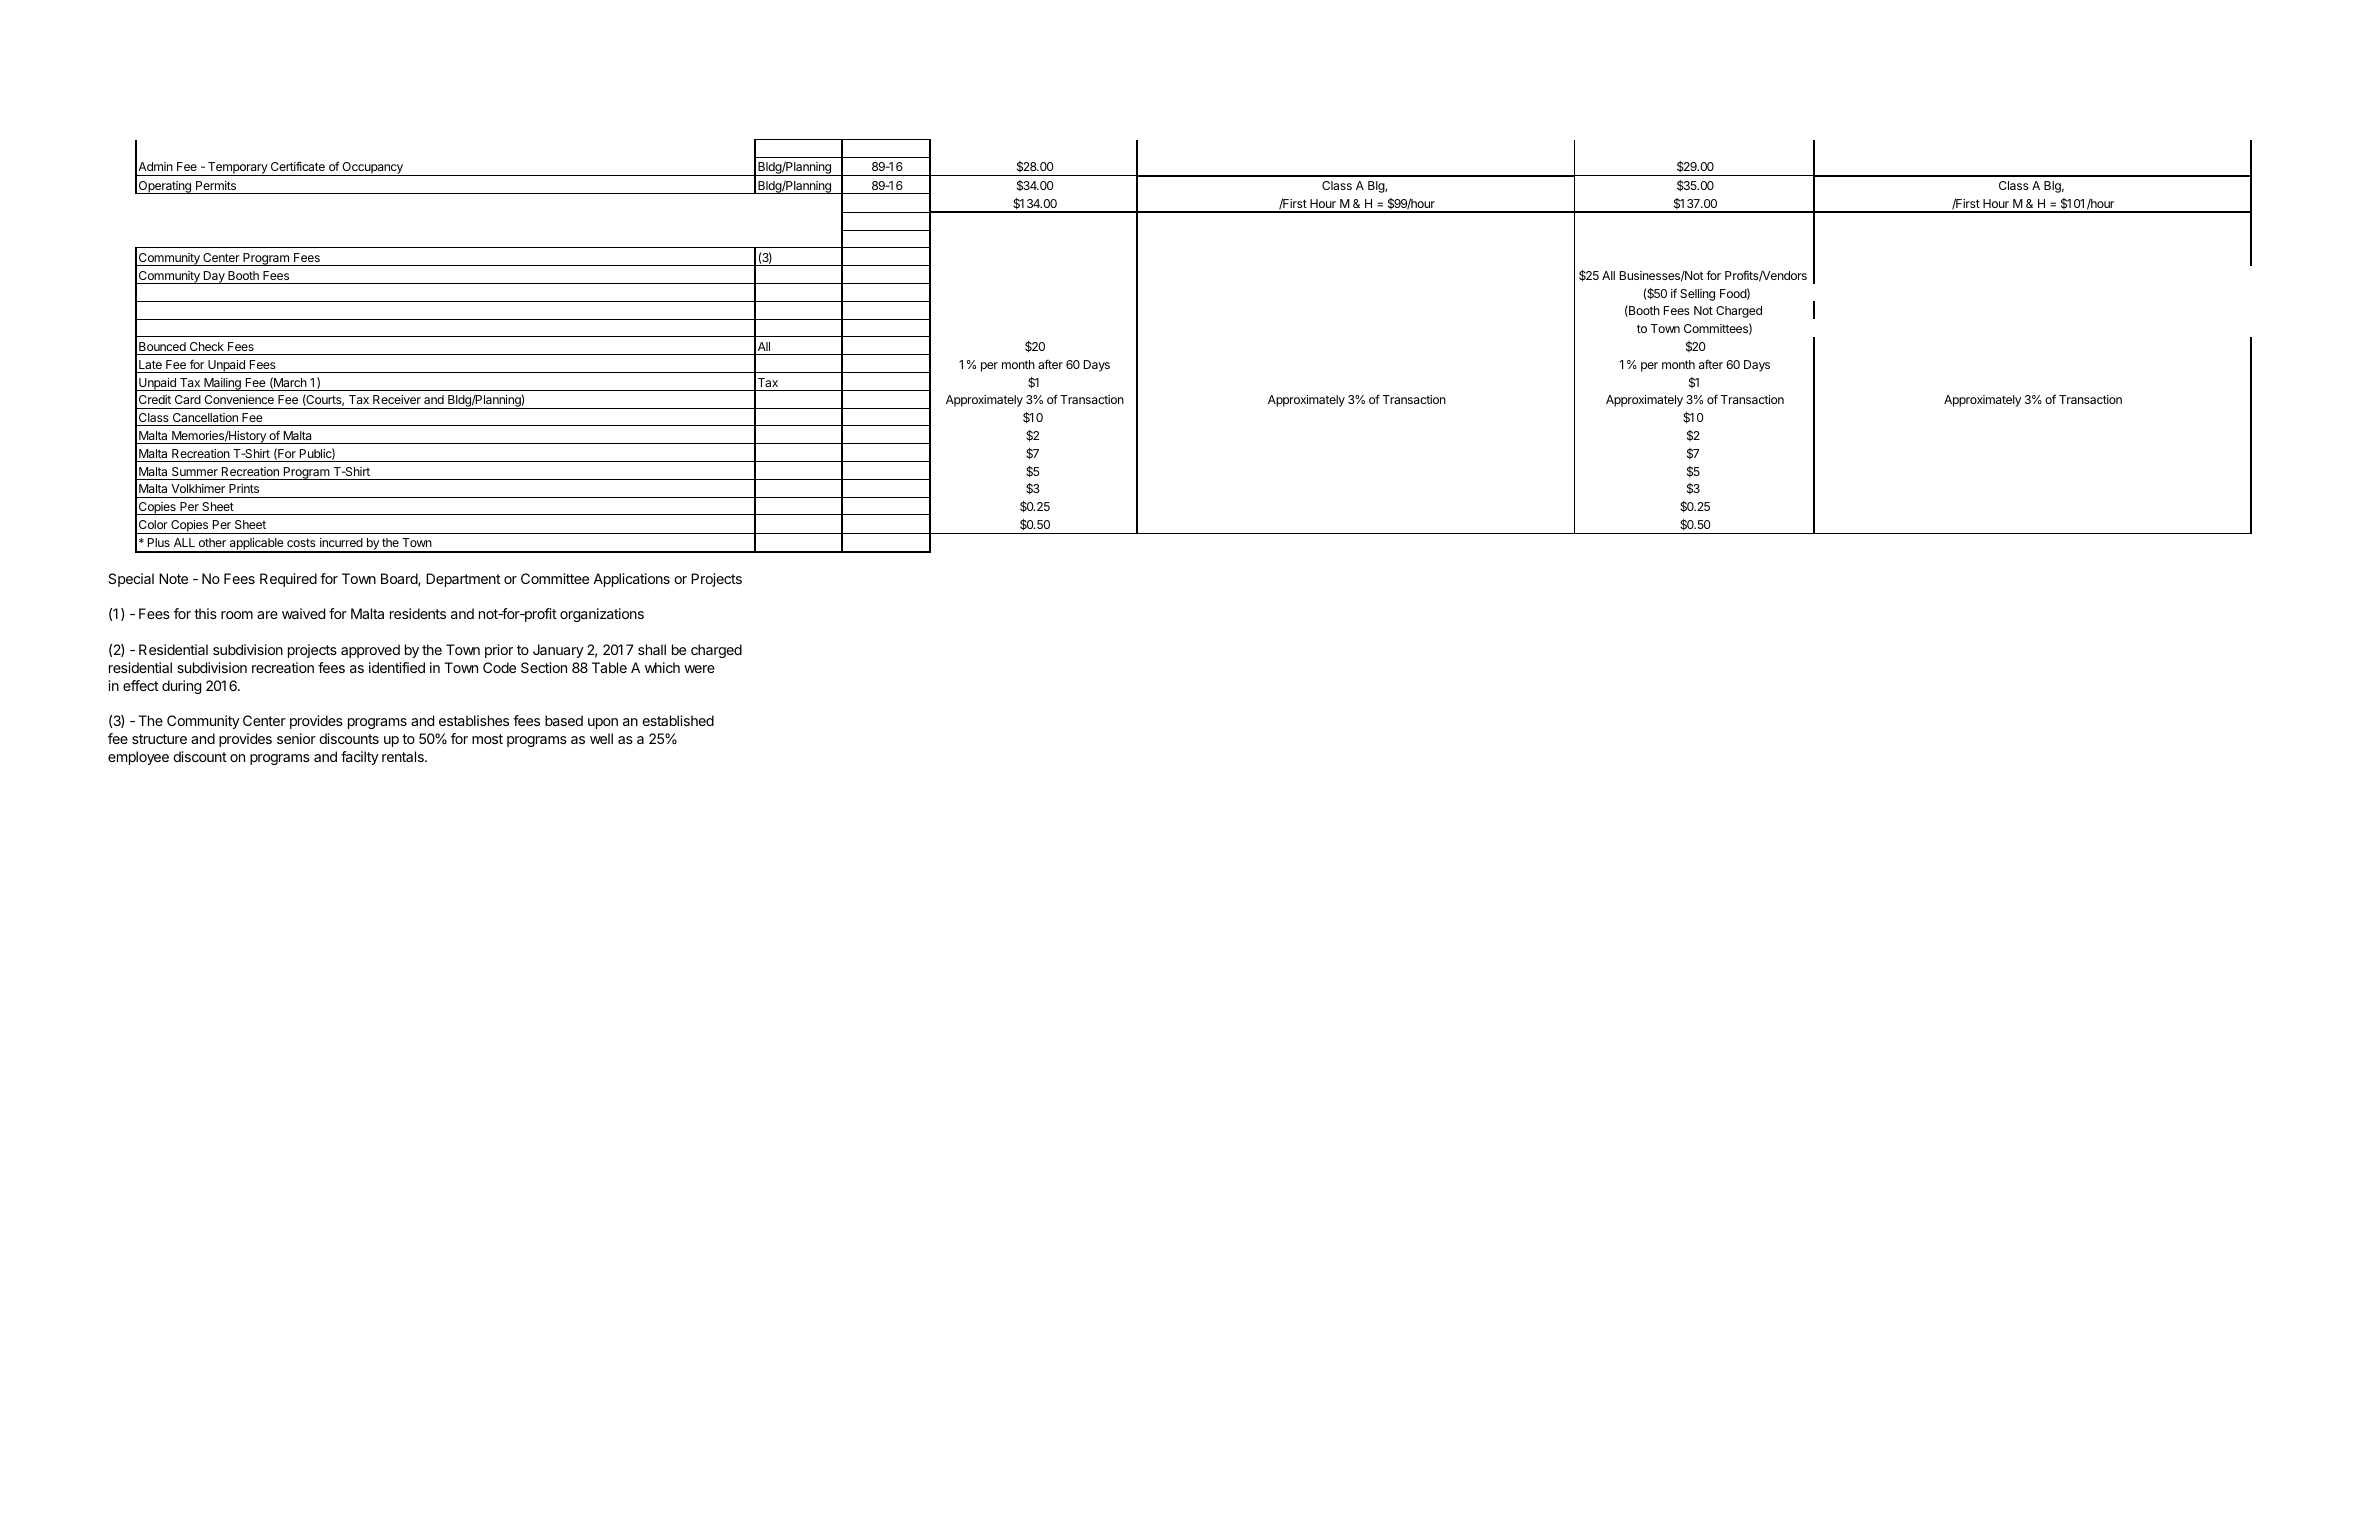 The width and height of the page is (2358, 1526). I want to click on established, so click(678, 720).
